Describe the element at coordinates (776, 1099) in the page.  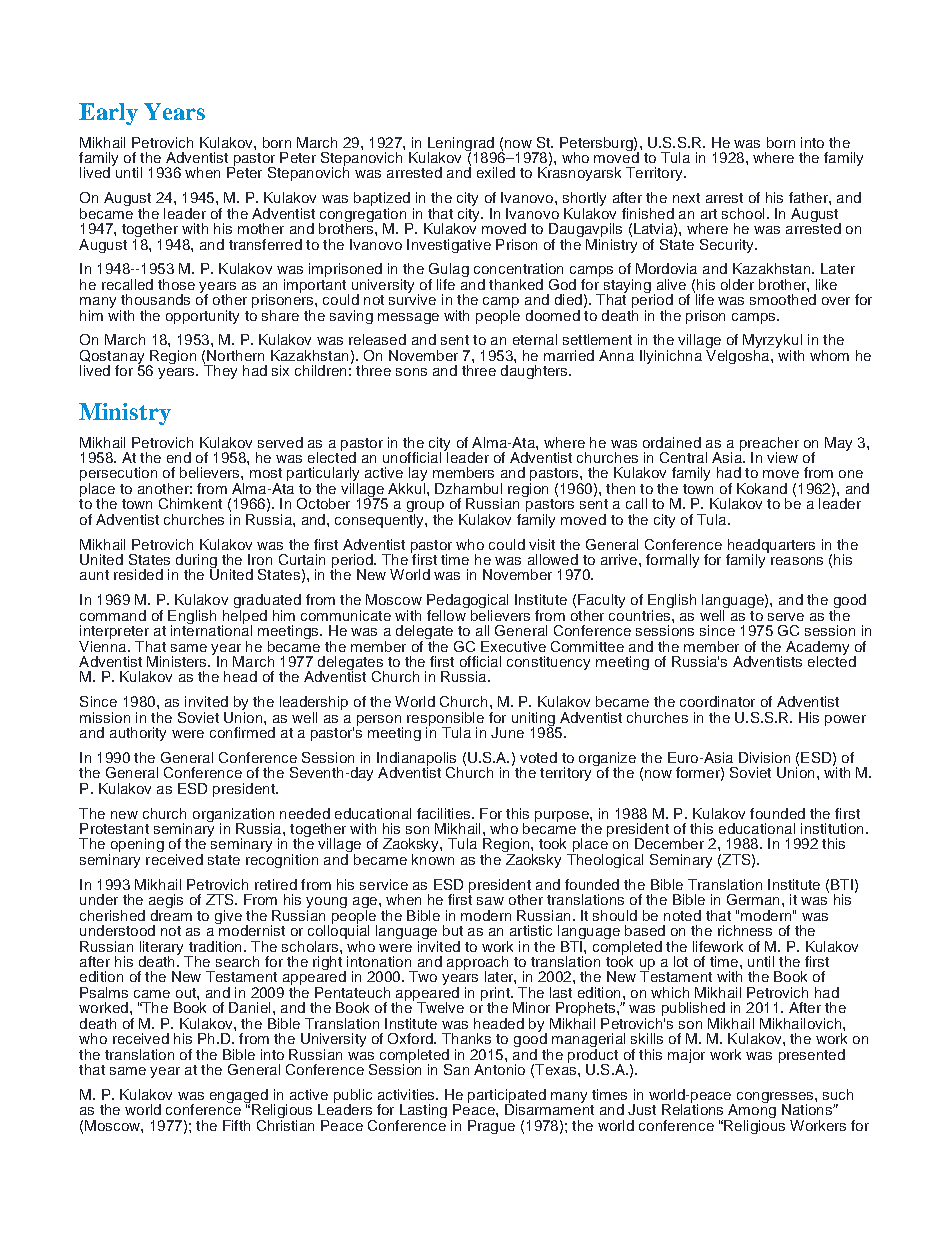
I see `congresses` at that location.
